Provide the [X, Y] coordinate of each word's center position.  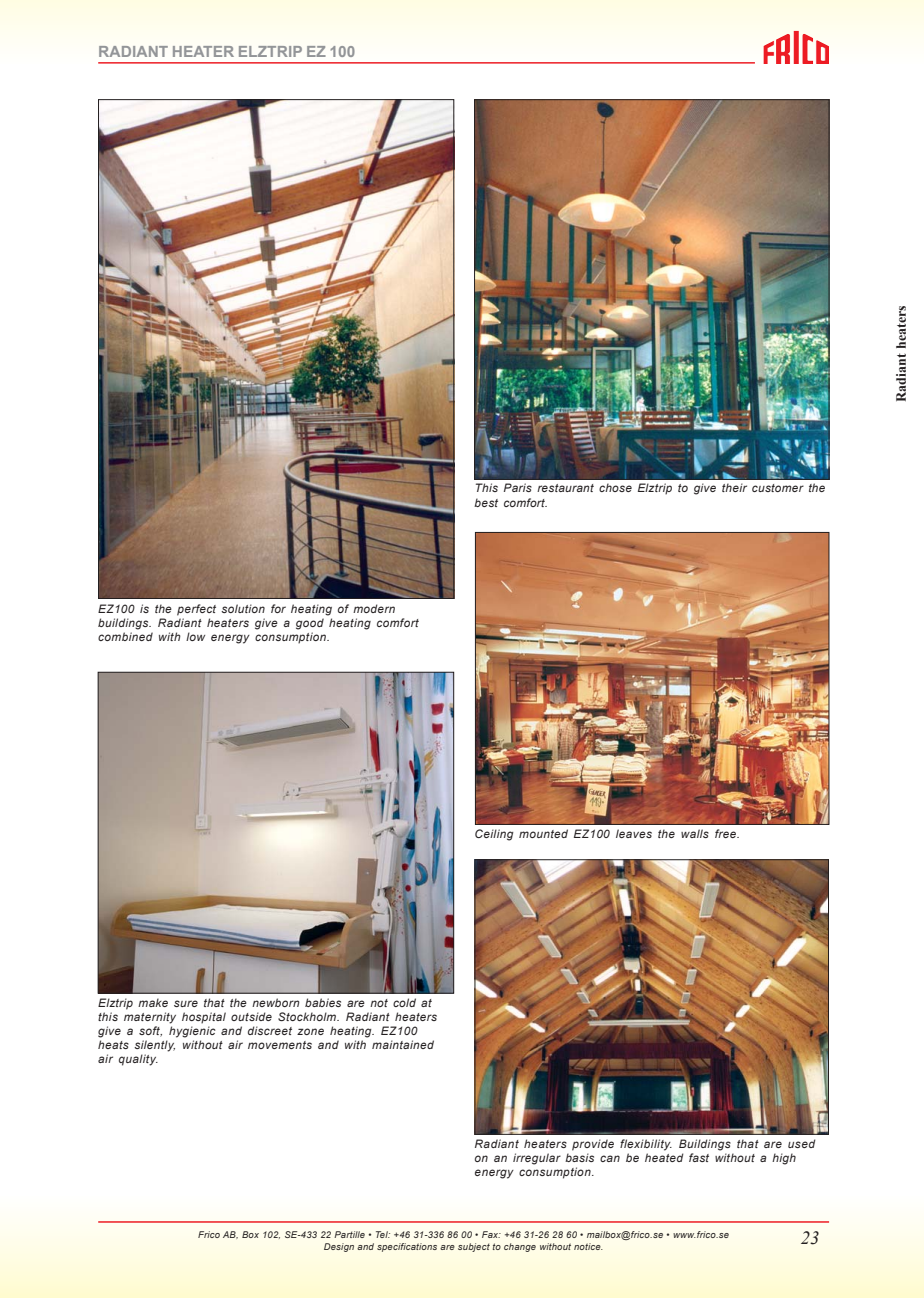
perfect [196, 610]
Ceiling [494, 835]
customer [778, 488]
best [486, 502]
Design [339, 1247]
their [734, 487]
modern [374, 608]
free [726, 833]
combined [125, 636]
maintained [403, 1044]
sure [186, 1003]
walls [695, 833]
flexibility [646, 1145]
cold [404, 1002]
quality [138, 1060]
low [195, 636]
